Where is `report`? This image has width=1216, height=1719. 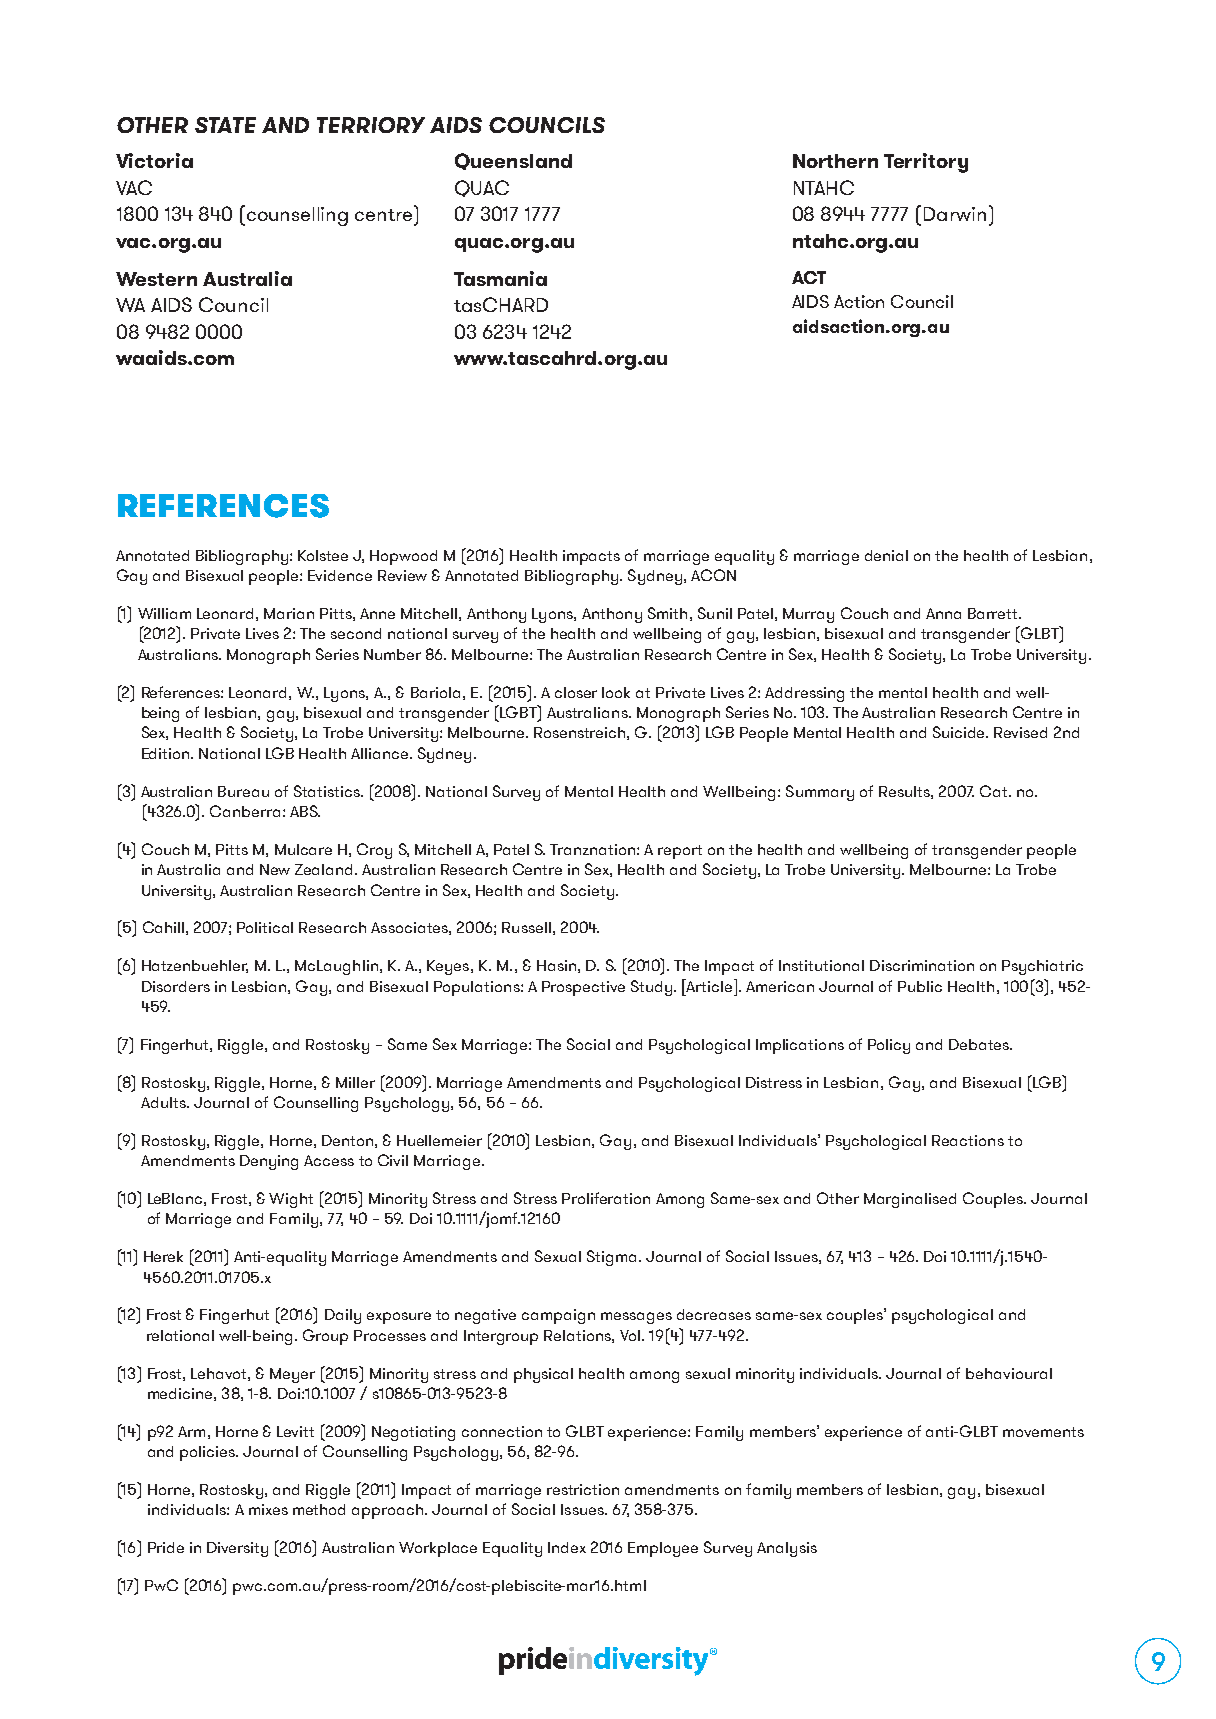 report is located at coordinates (680, 852).
